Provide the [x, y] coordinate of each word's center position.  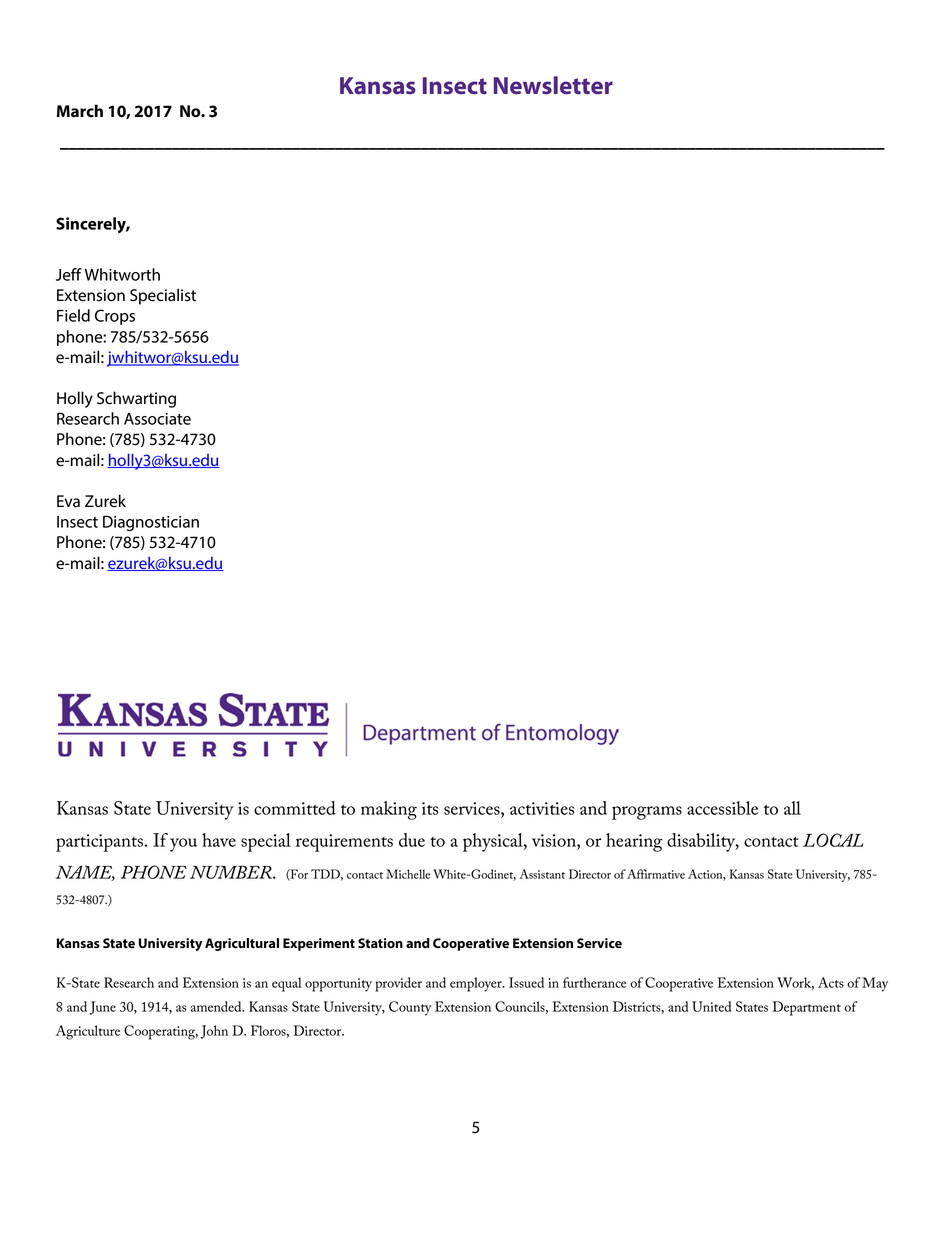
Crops [115, 317]
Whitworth [122, 274]
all [792, 808]
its [430, 808]
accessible [722, 808]
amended [217, 1006]
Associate [157, 419]
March [80, 111]
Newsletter [553, 85]
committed [295, 808]
